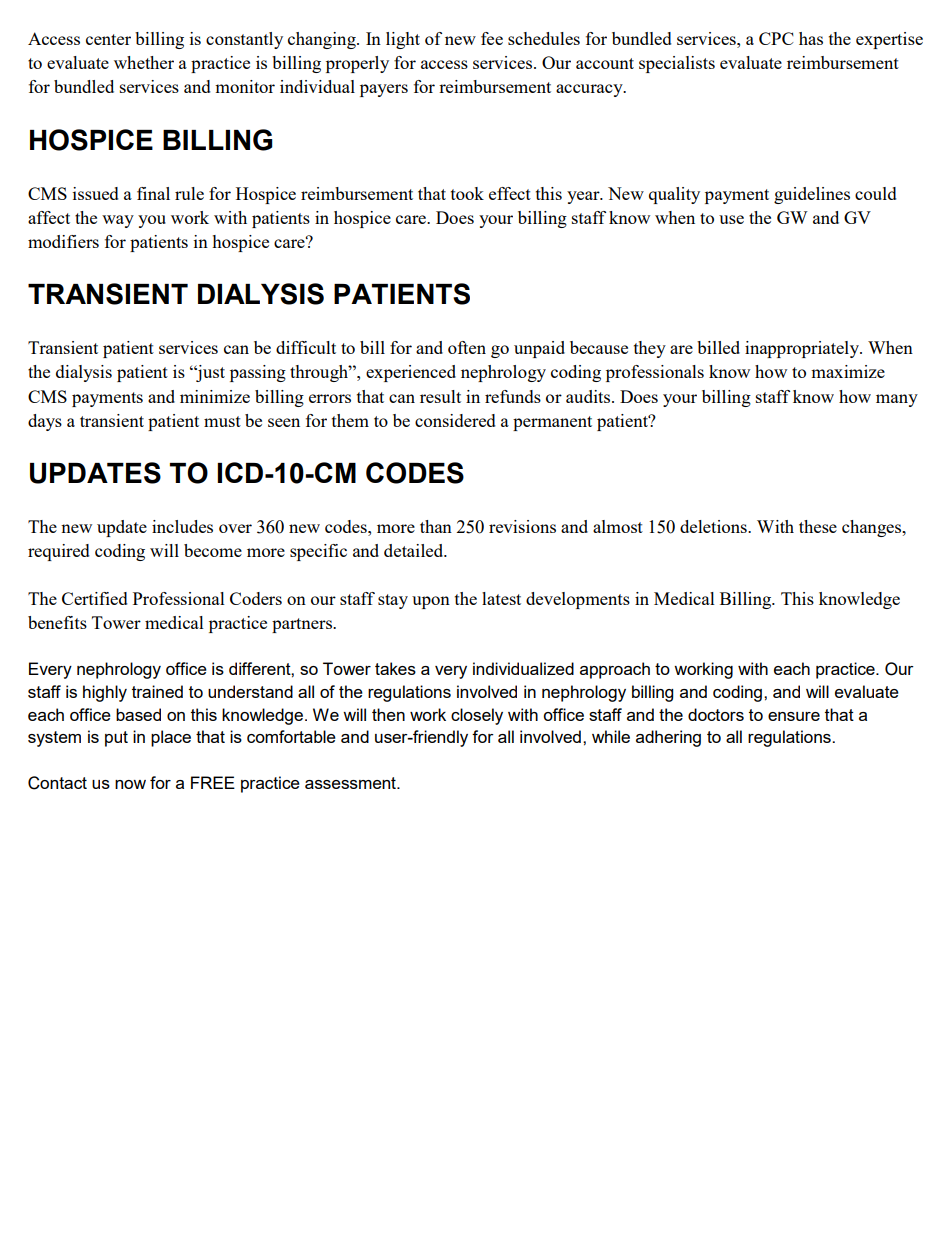 This screenshot has width=952, height=1233. What do you see at coordinates (477, 716) in the screenshot?
I see `closely` at bounding box center [477, 716].
